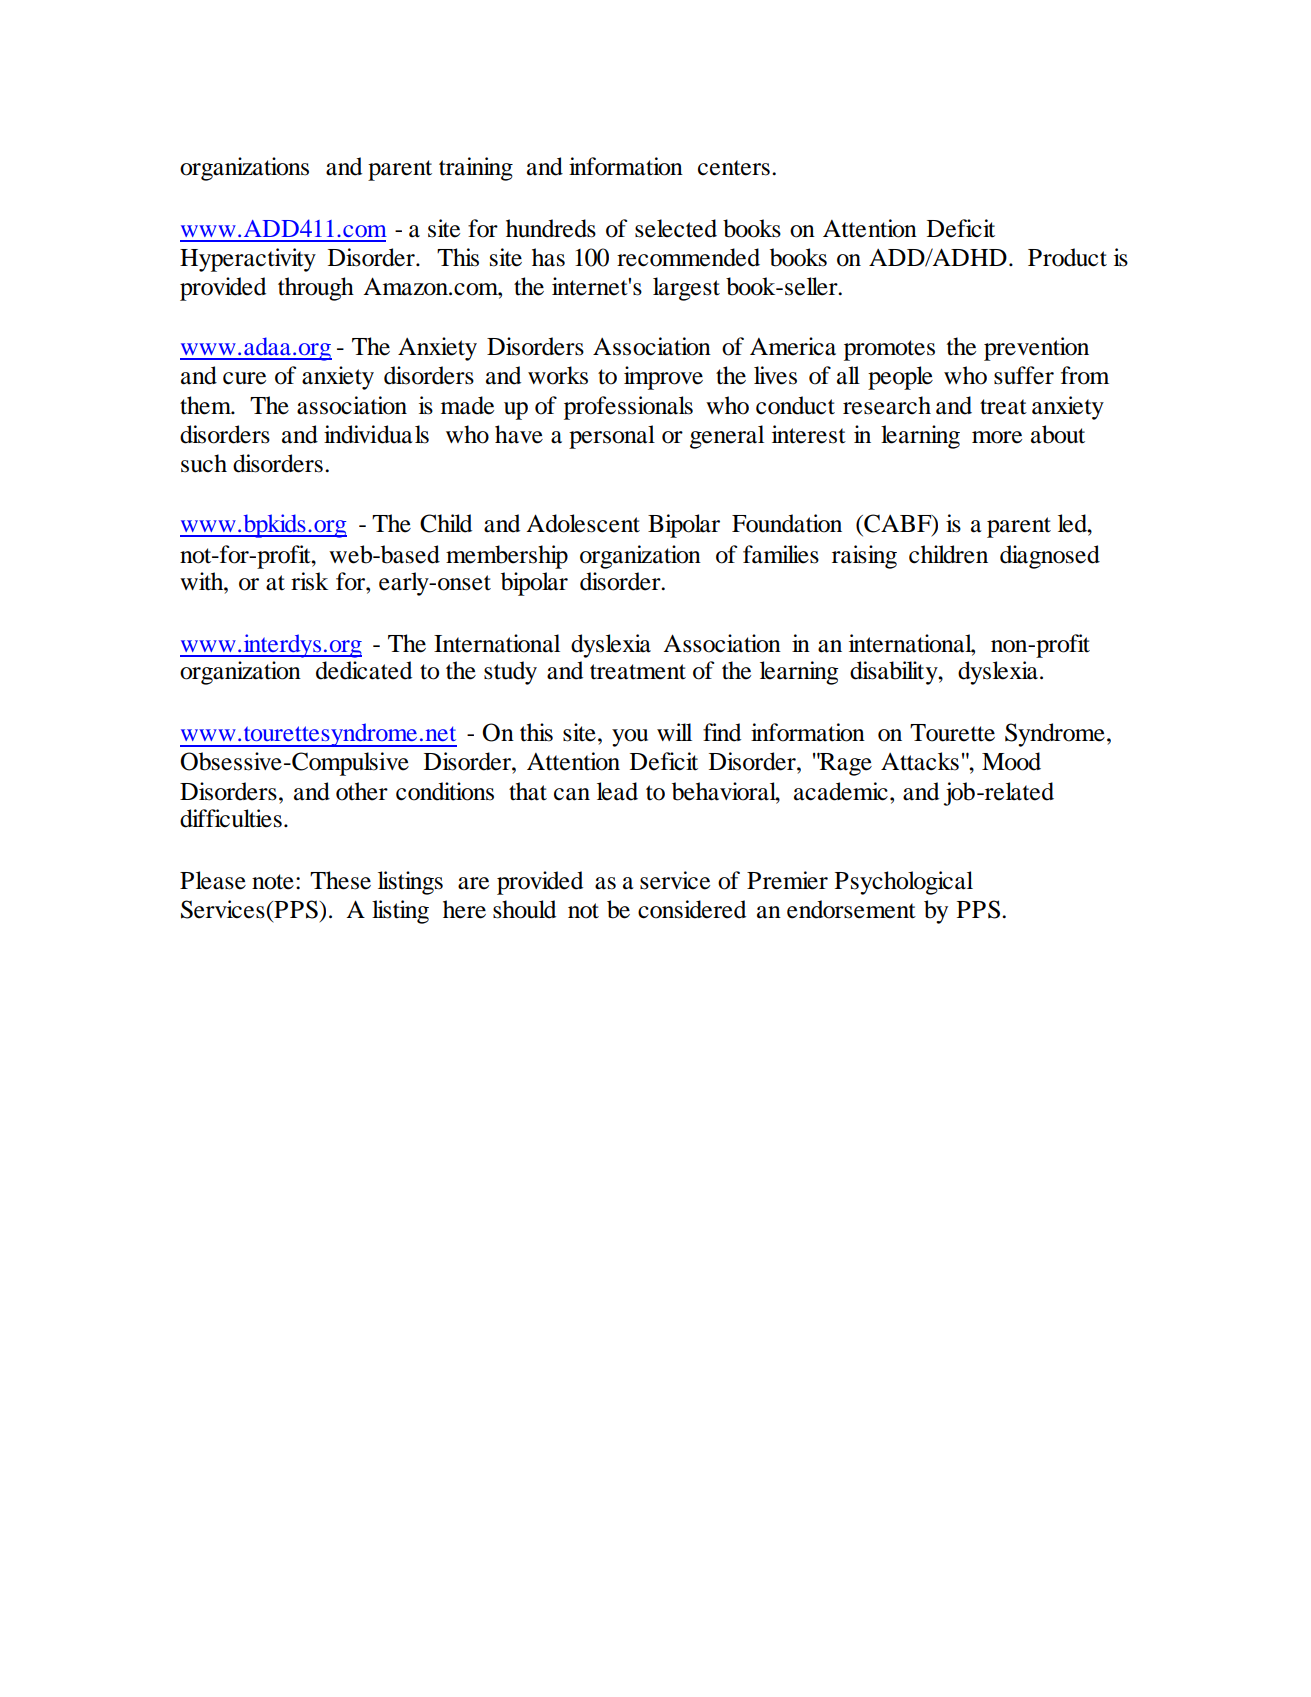 The image size is (1311, 1697). I want to click on Adolescent, so click(583, 523).
